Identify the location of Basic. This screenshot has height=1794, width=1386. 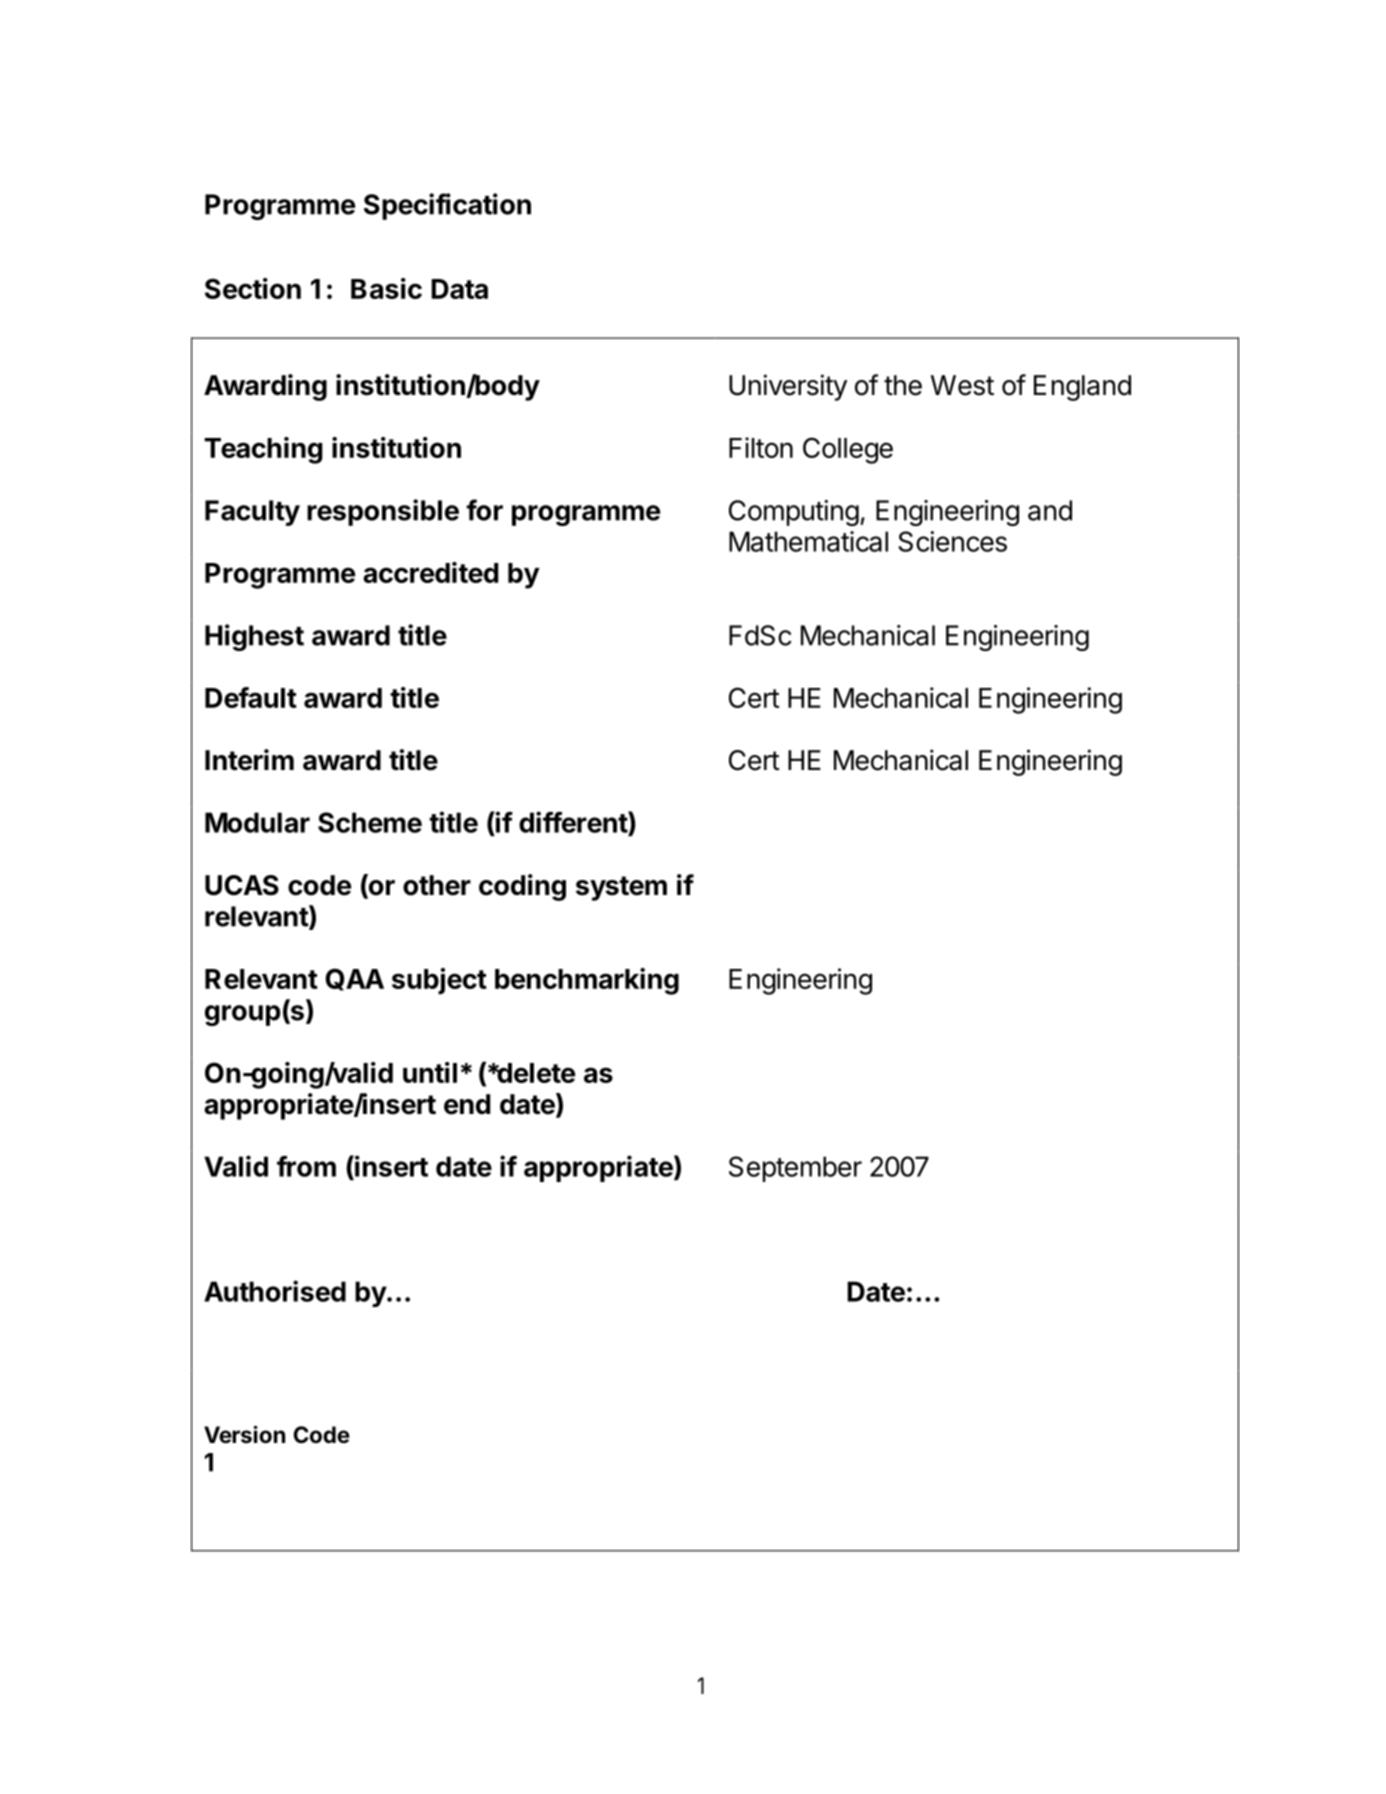
(386, 288).
